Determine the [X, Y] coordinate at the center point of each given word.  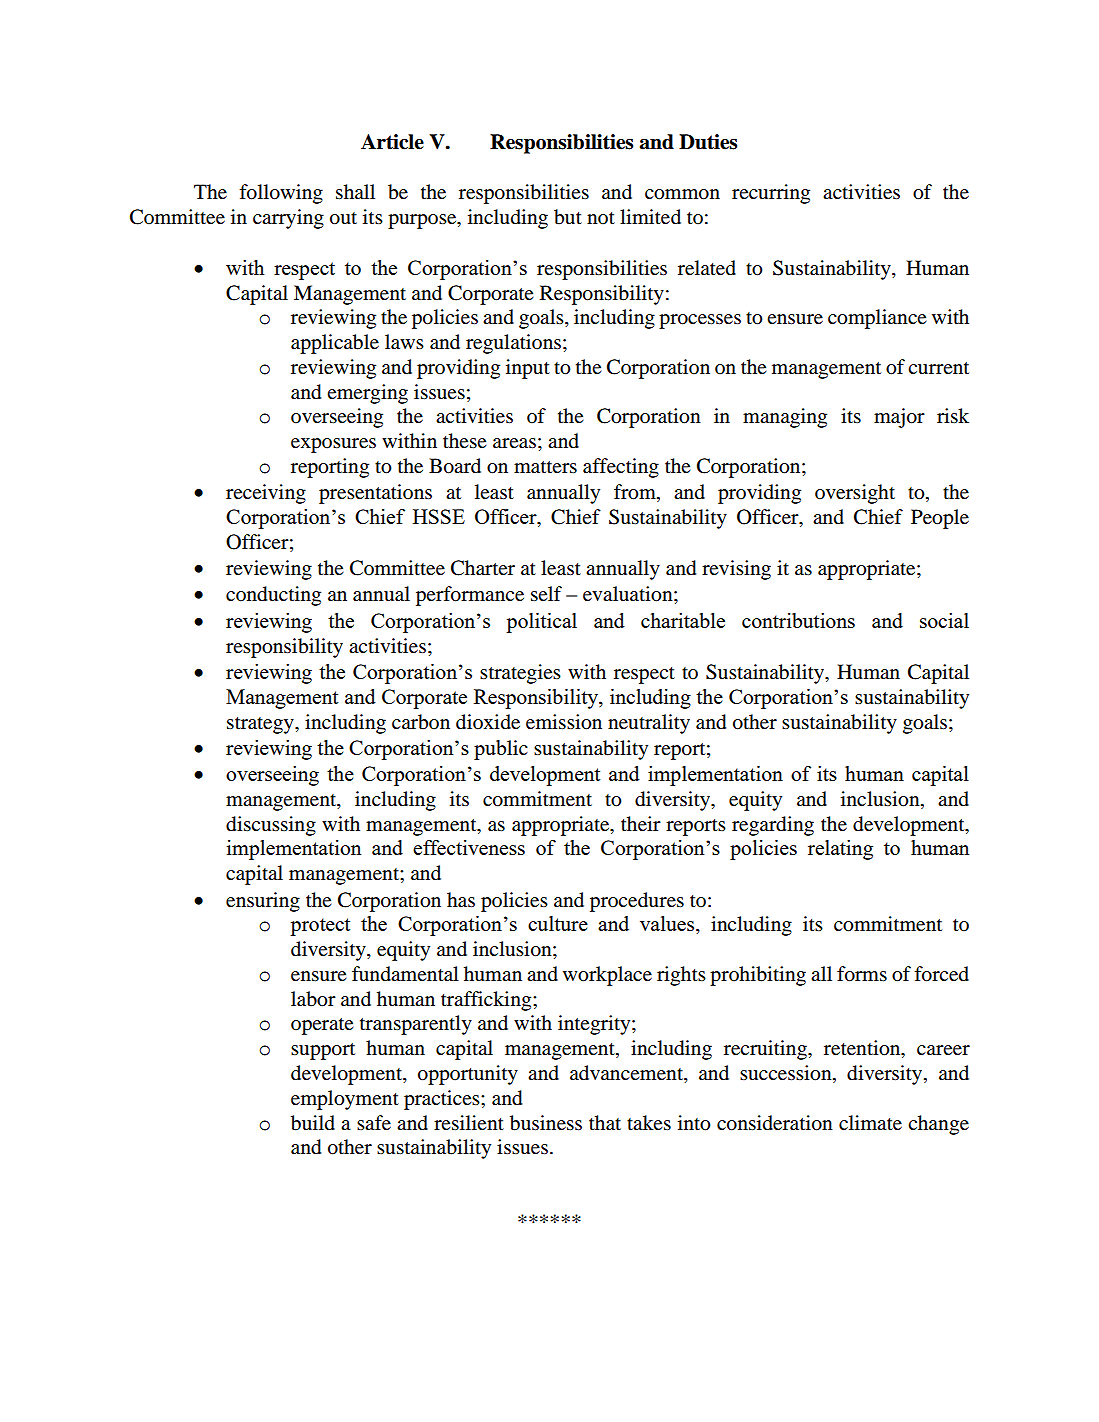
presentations [375, 494]
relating [840, 850]
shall [355, 192]
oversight [855, 494]
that [605, 1122]
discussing [271, 826]
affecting [621, 468]
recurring [771, 194]
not [601, 218]
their [641, 824]
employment [345, 1100]
